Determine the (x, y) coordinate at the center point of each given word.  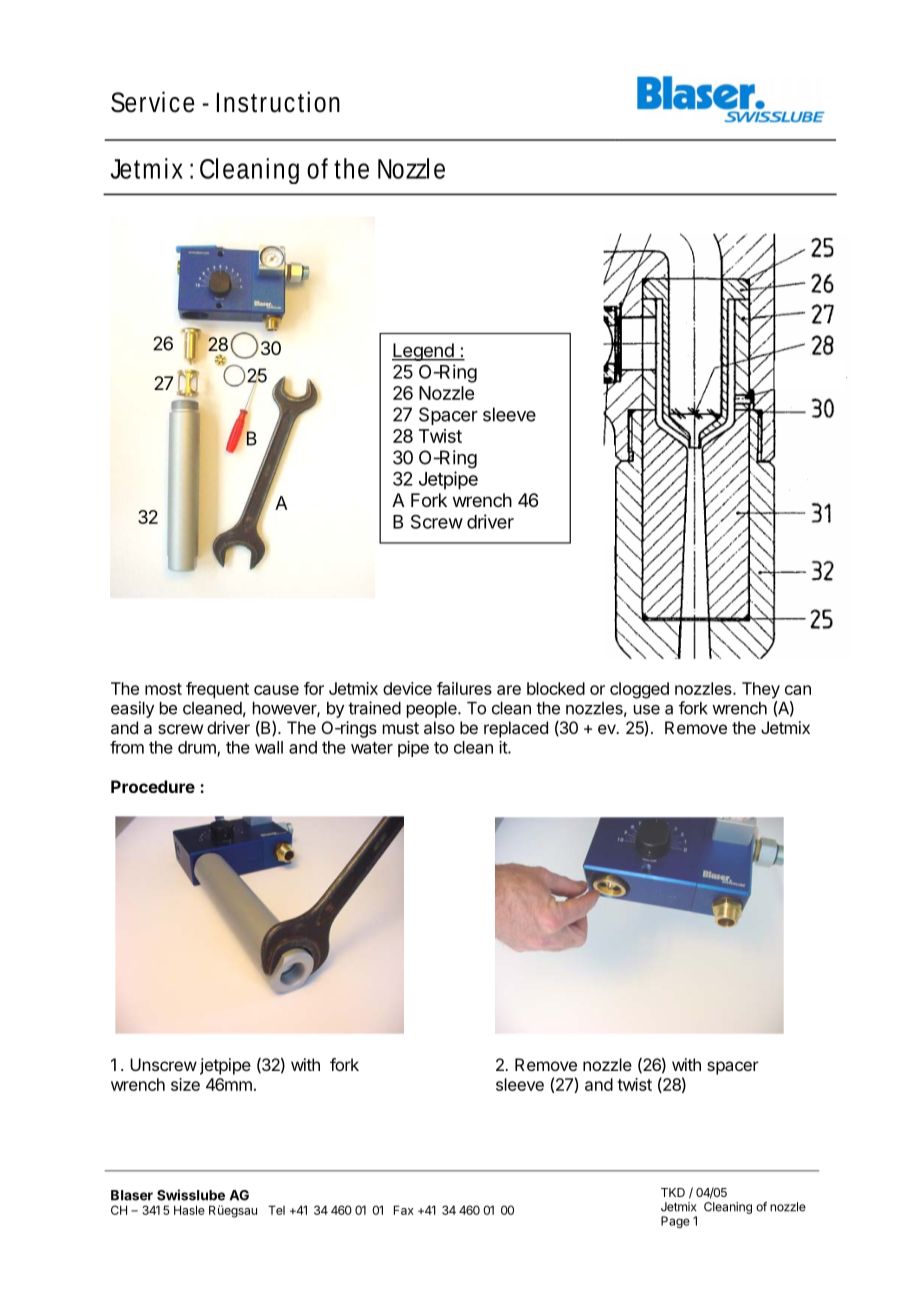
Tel (276, 1210)
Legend (423, 352)
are (509, 690)
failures (464, 688)
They (761, 690)
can (798, 690)
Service (153, 102)
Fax (404, 1210)
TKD (673, 1192)
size (185, 1084)
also (439, 727)
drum (198, 748)
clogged (639, 690)
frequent (217, 690)
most (163, 689)
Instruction (278, 102)
